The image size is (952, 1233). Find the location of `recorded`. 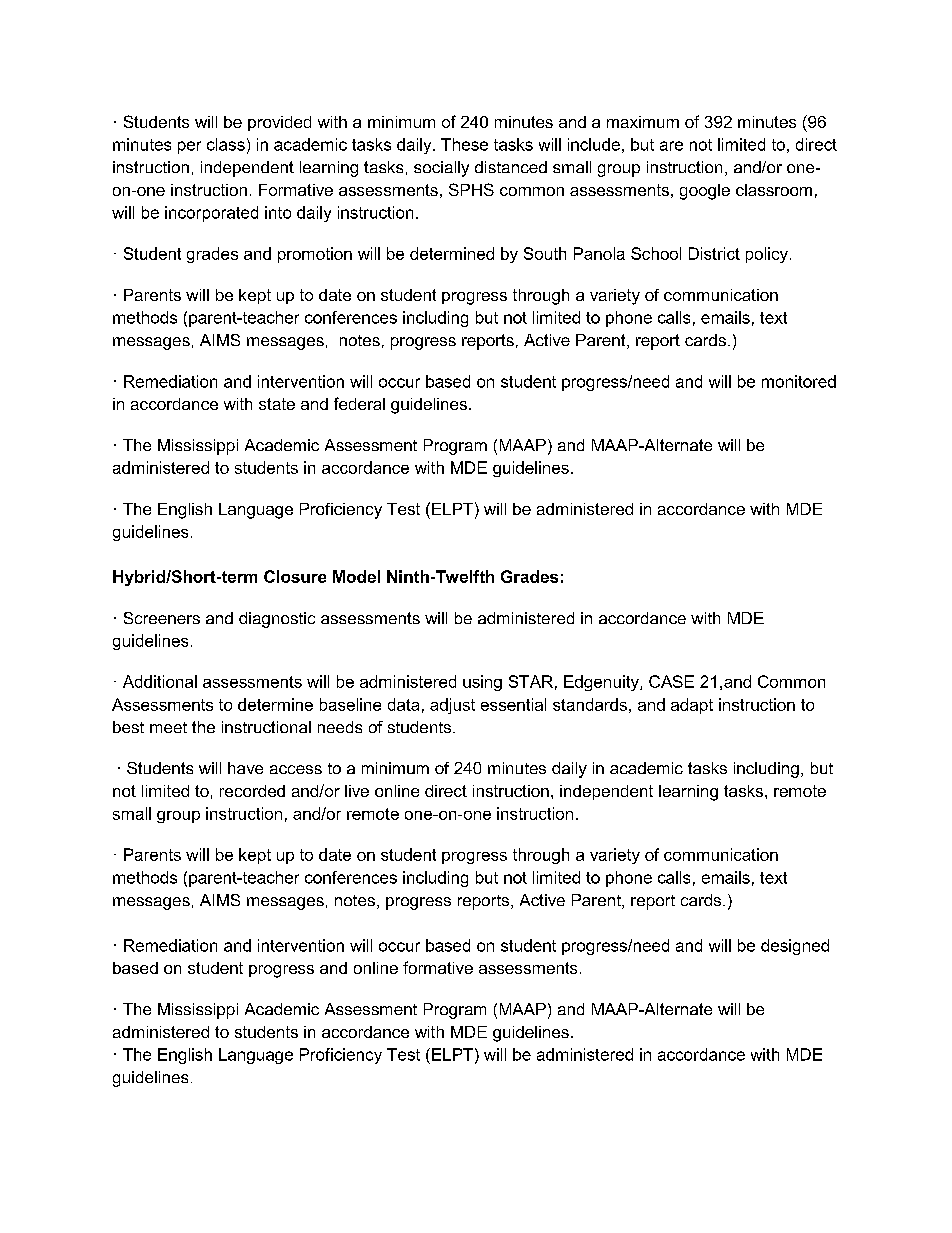

recorded is located at coordinates (252, 791).
